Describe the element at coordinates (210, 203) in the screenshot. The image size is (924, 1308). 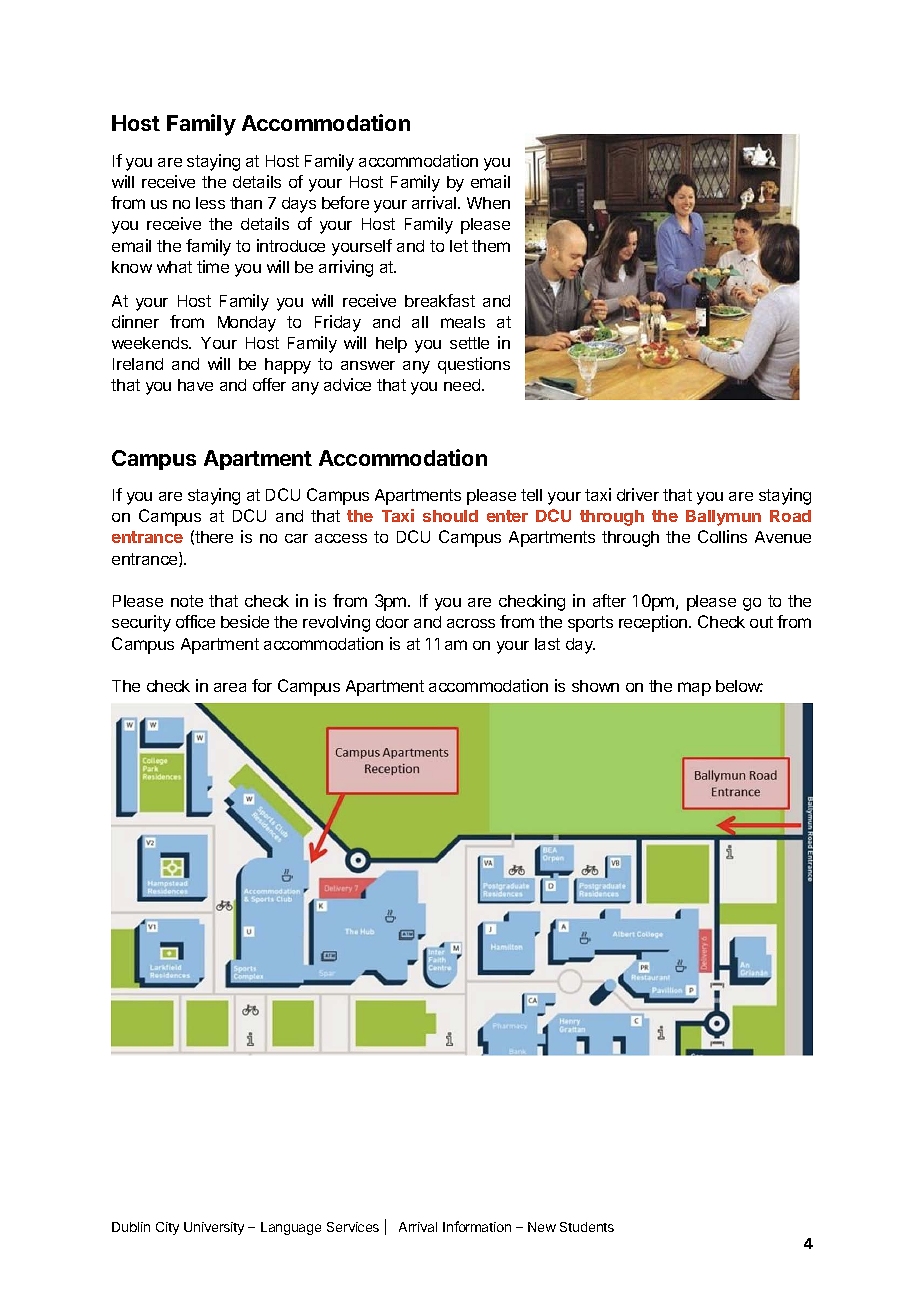
I see `less` at that location.
